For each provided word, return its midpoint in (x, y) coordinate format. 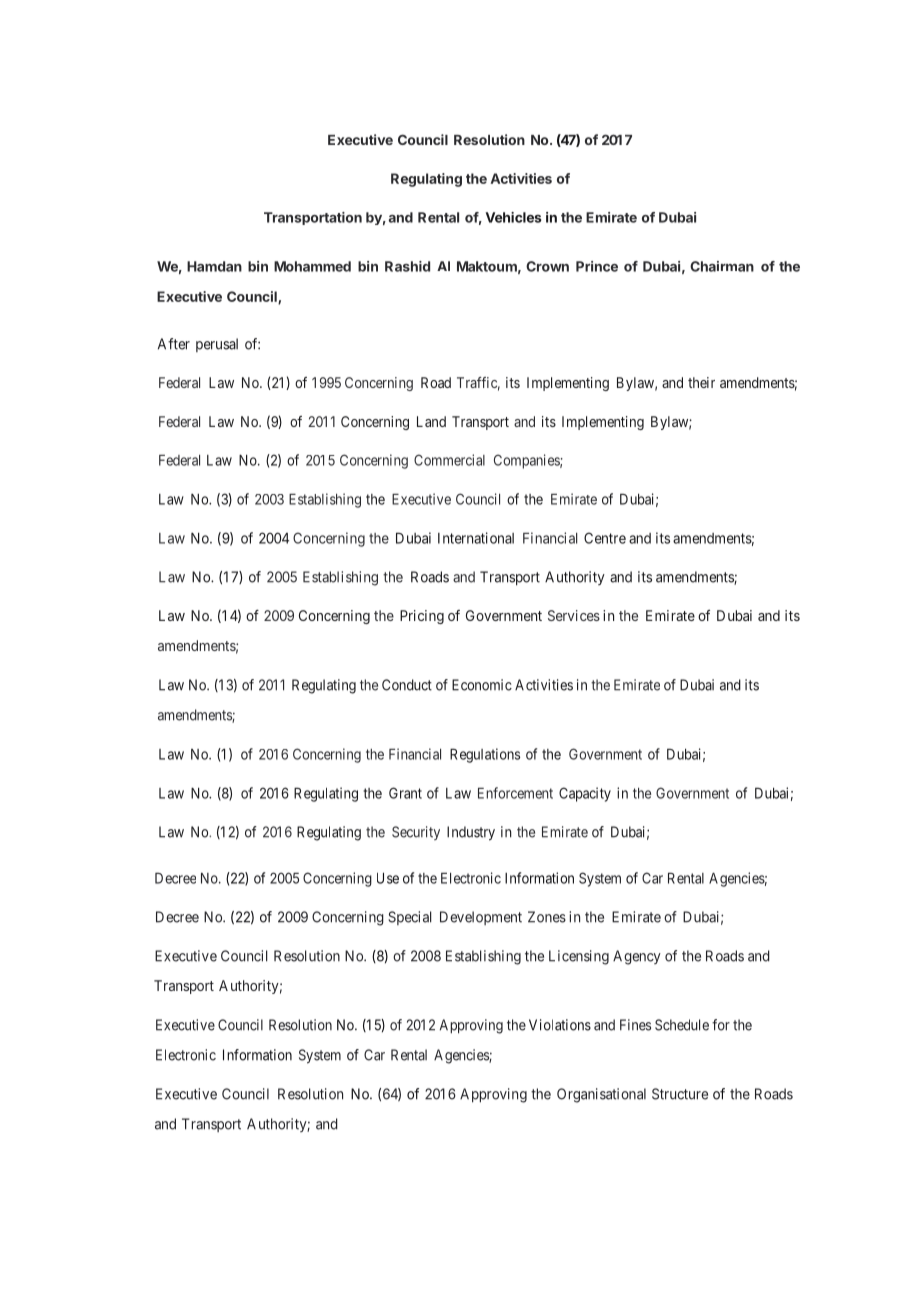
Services (574, 615)
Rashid (407, 266)
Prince (597, 266)
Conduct (407, 685)
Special (410, 918)
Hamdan (214, 266)
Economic (482, 685)
